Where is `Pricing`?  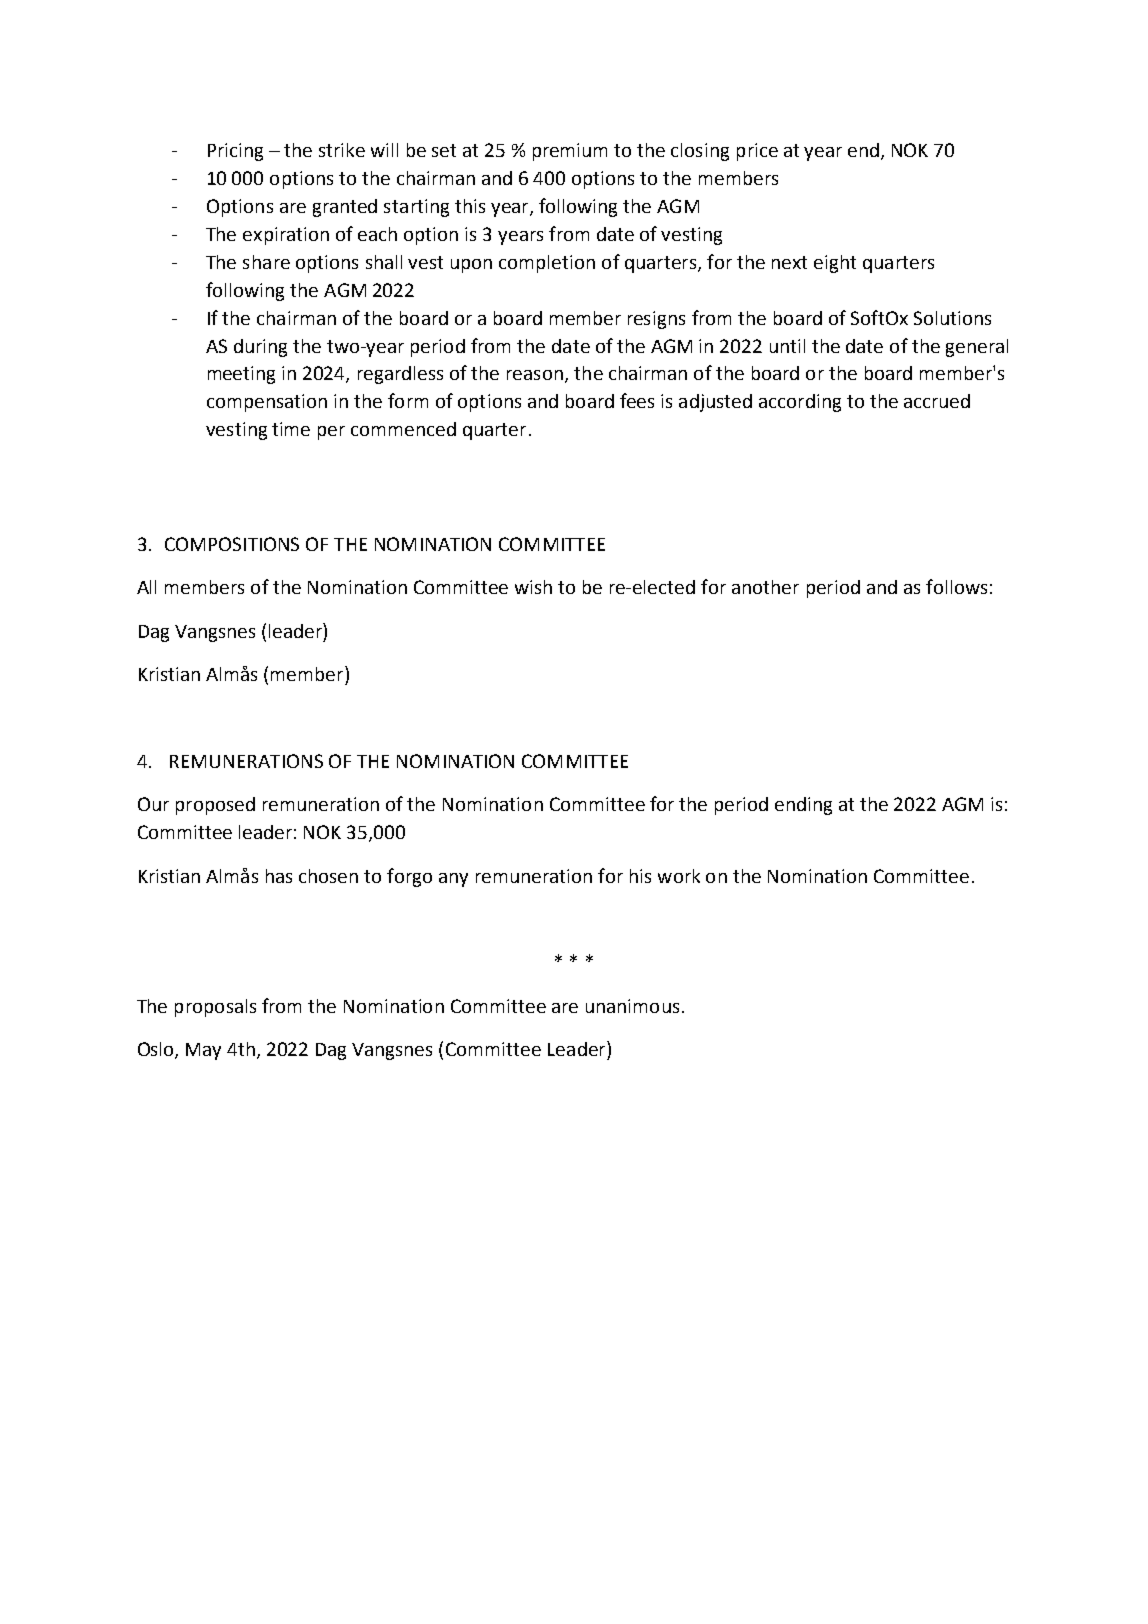
Pricing is located at coordinates (235, 152).
